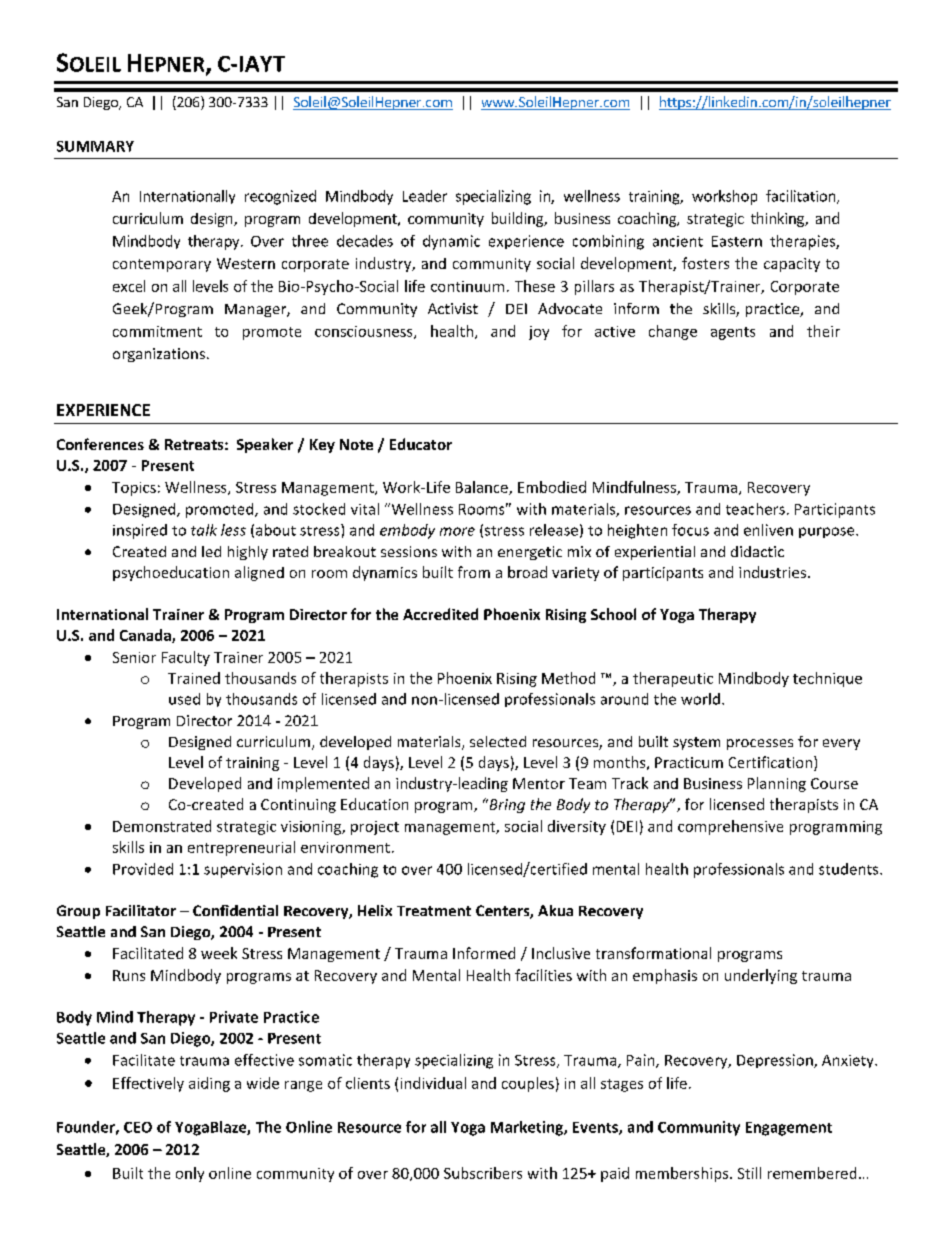  I want to click on Subscribers, so click(483, 1173).
